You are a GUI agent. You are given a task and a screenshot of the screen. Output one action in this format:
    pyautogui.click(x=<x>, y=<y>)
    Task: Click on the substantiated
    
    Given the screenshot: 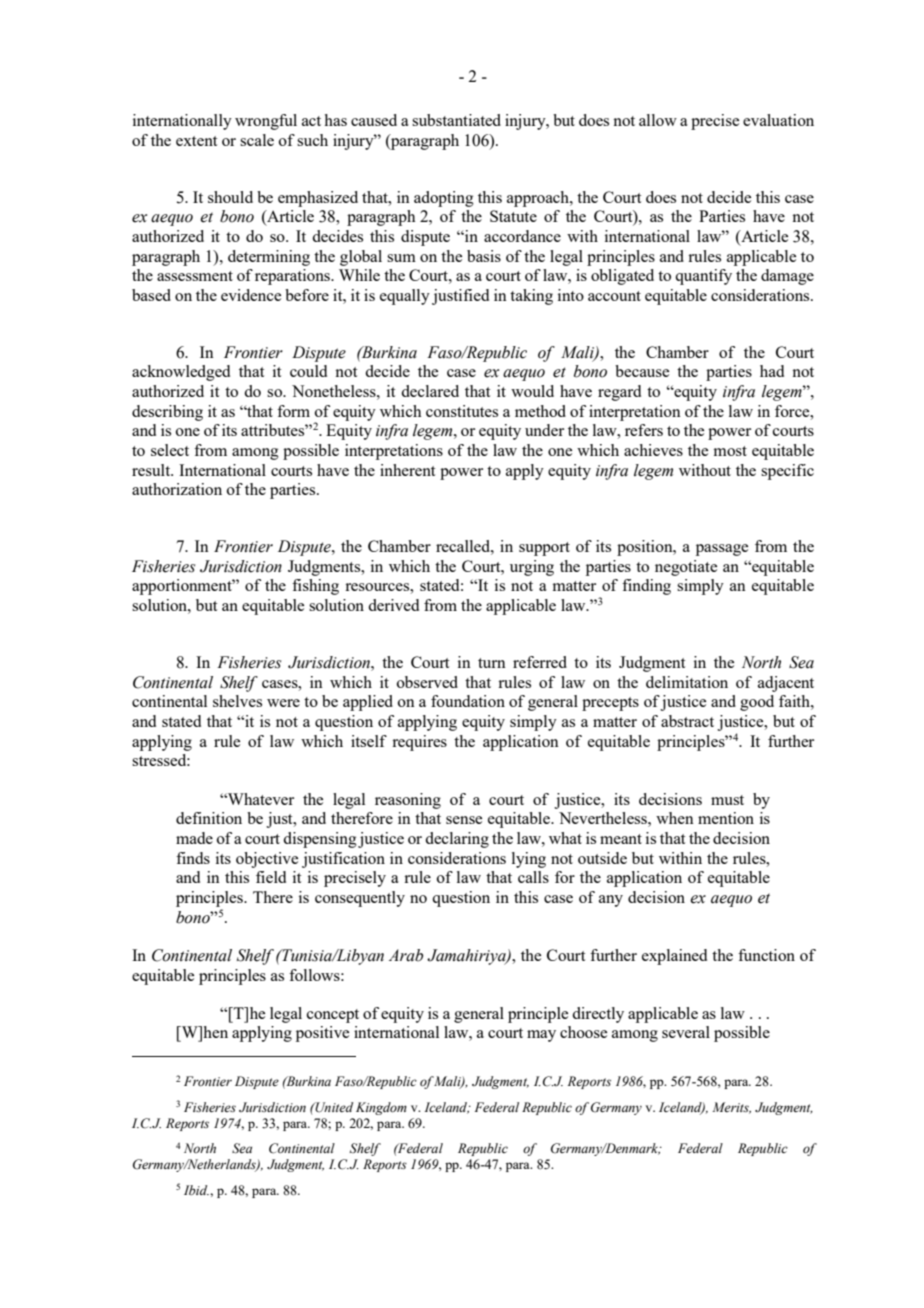 What is the action you would take?
    pyautogui.click(x=456, y=120)
